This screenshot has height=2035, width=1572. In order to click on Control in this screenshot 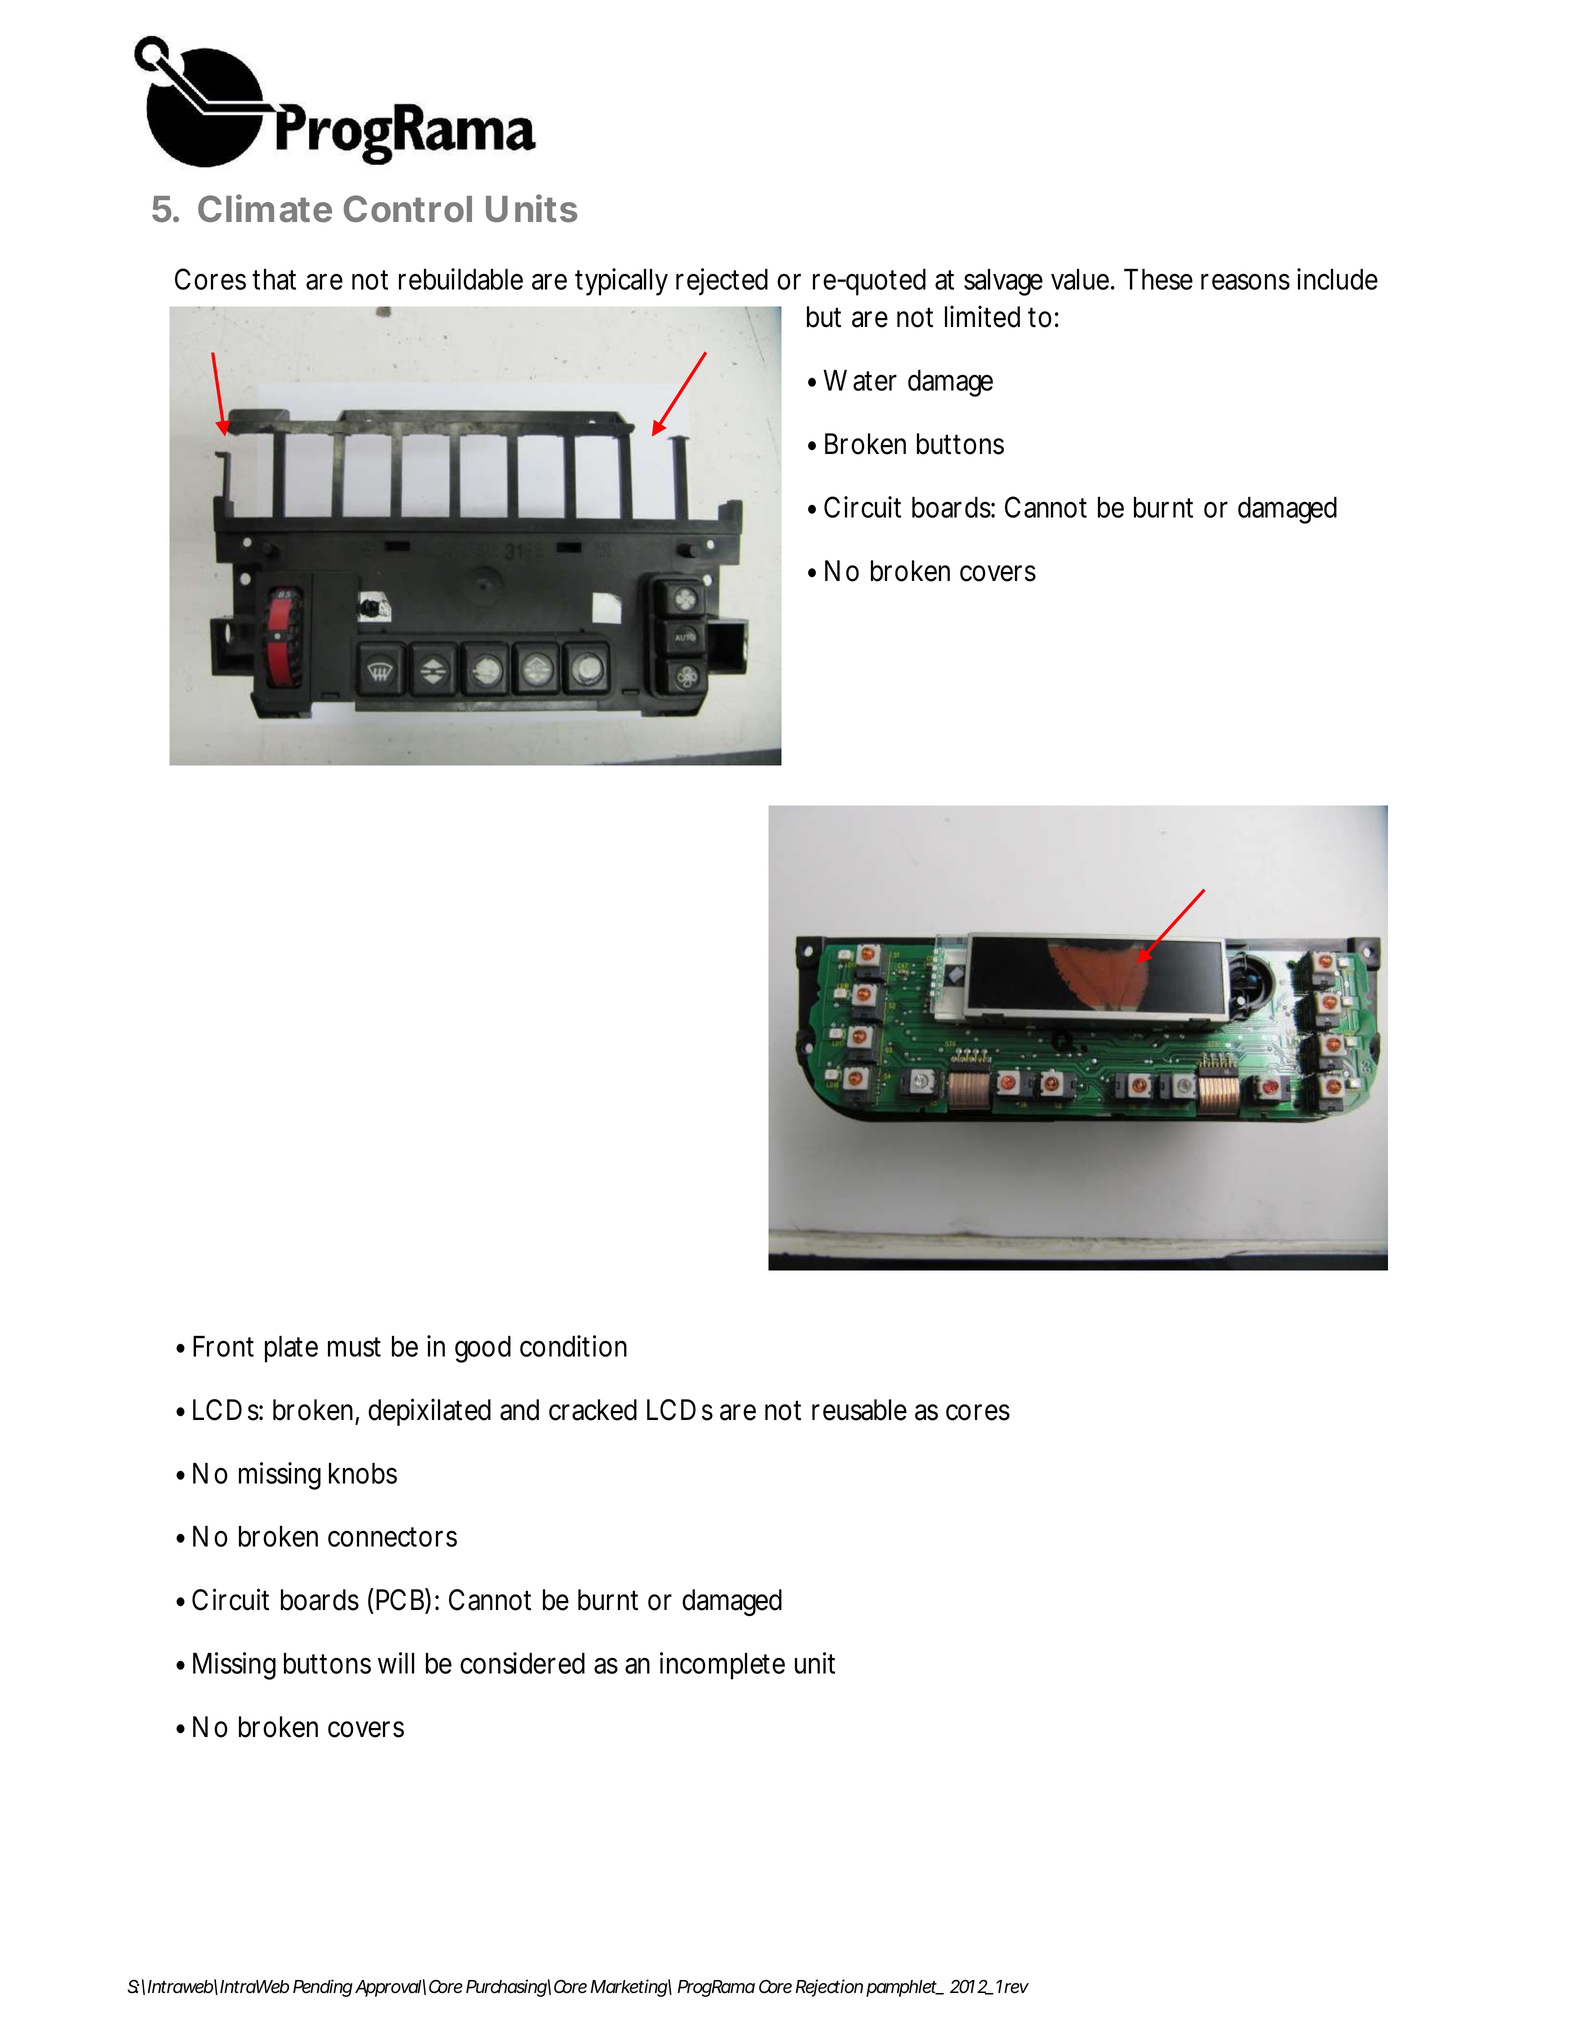, I will do `click(408, 208)`.
